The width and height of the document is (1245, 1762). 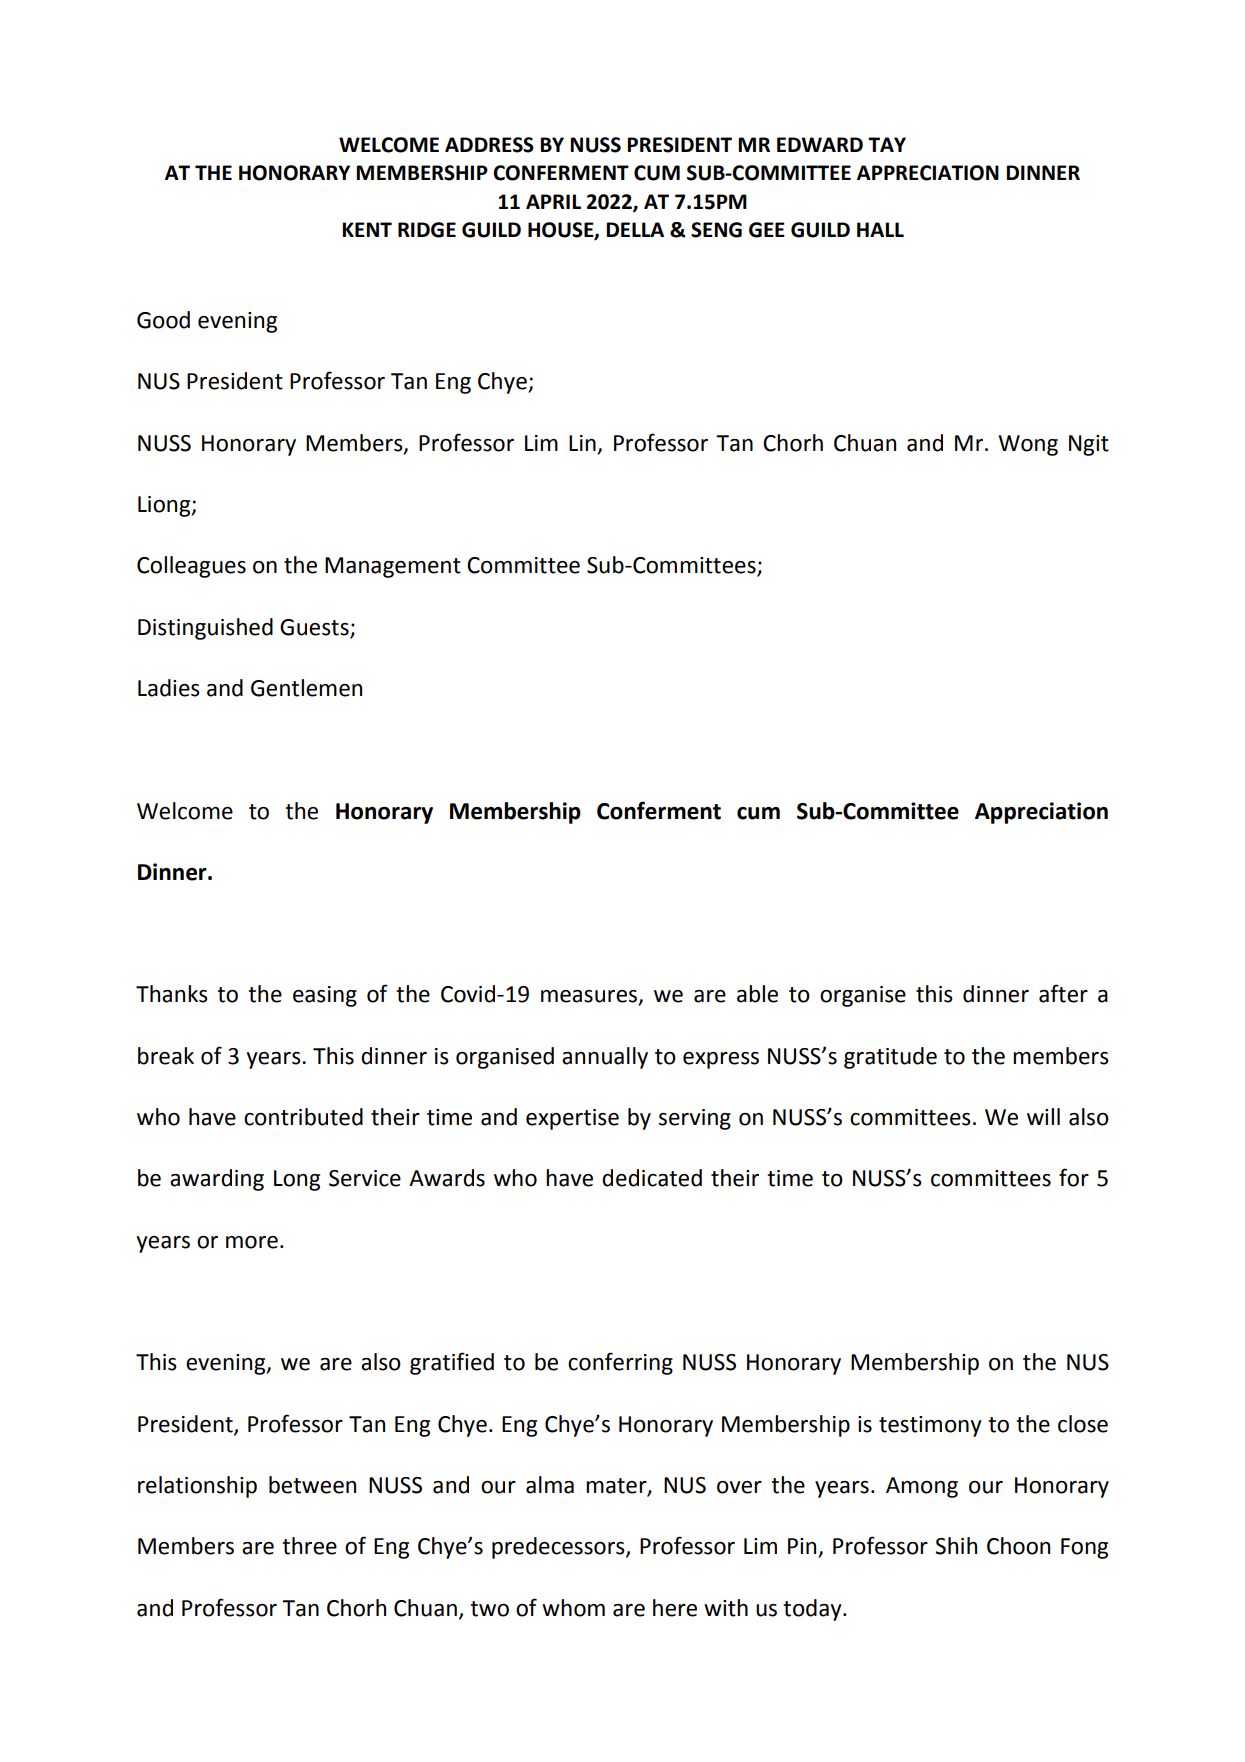 What do you see at coordinates (559, 1548) in the document?
I see `predecessors` at bounding box center [559, 1548].
